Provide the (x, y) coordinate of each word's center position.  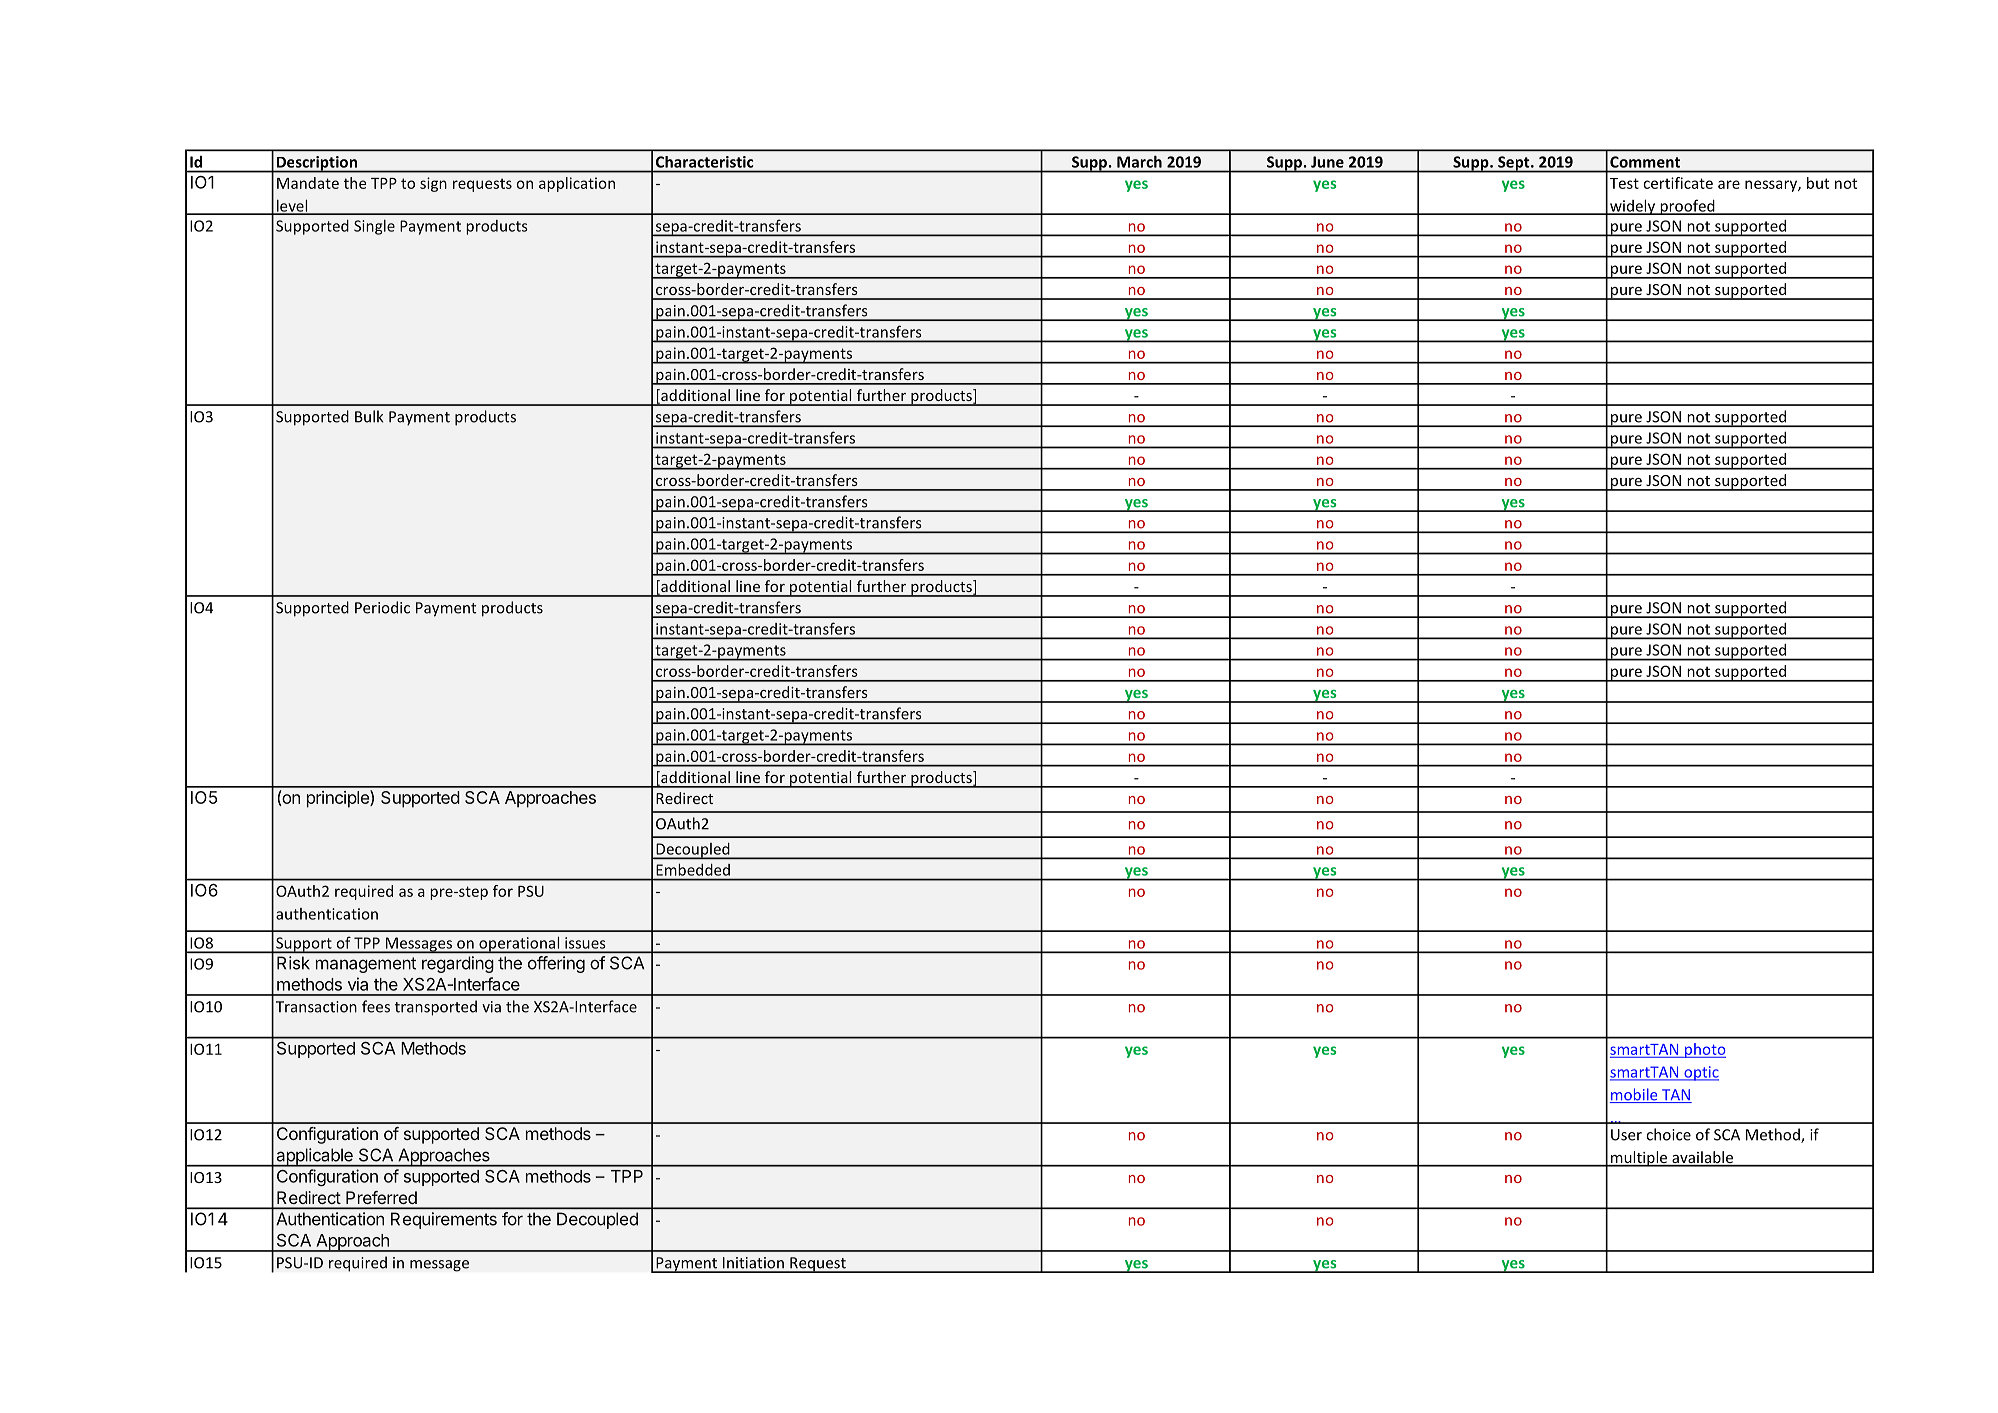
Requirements (444, 1220)
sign (433, 184)
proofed (1687, 207)
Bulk (369, 416)
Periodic (382, 607)
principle (339, 799)
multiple (1639, 1159)
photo (1704, 1050)
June (1327, 162)
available (1703, 1158)
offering (556, 964)
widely (1633, 207)
